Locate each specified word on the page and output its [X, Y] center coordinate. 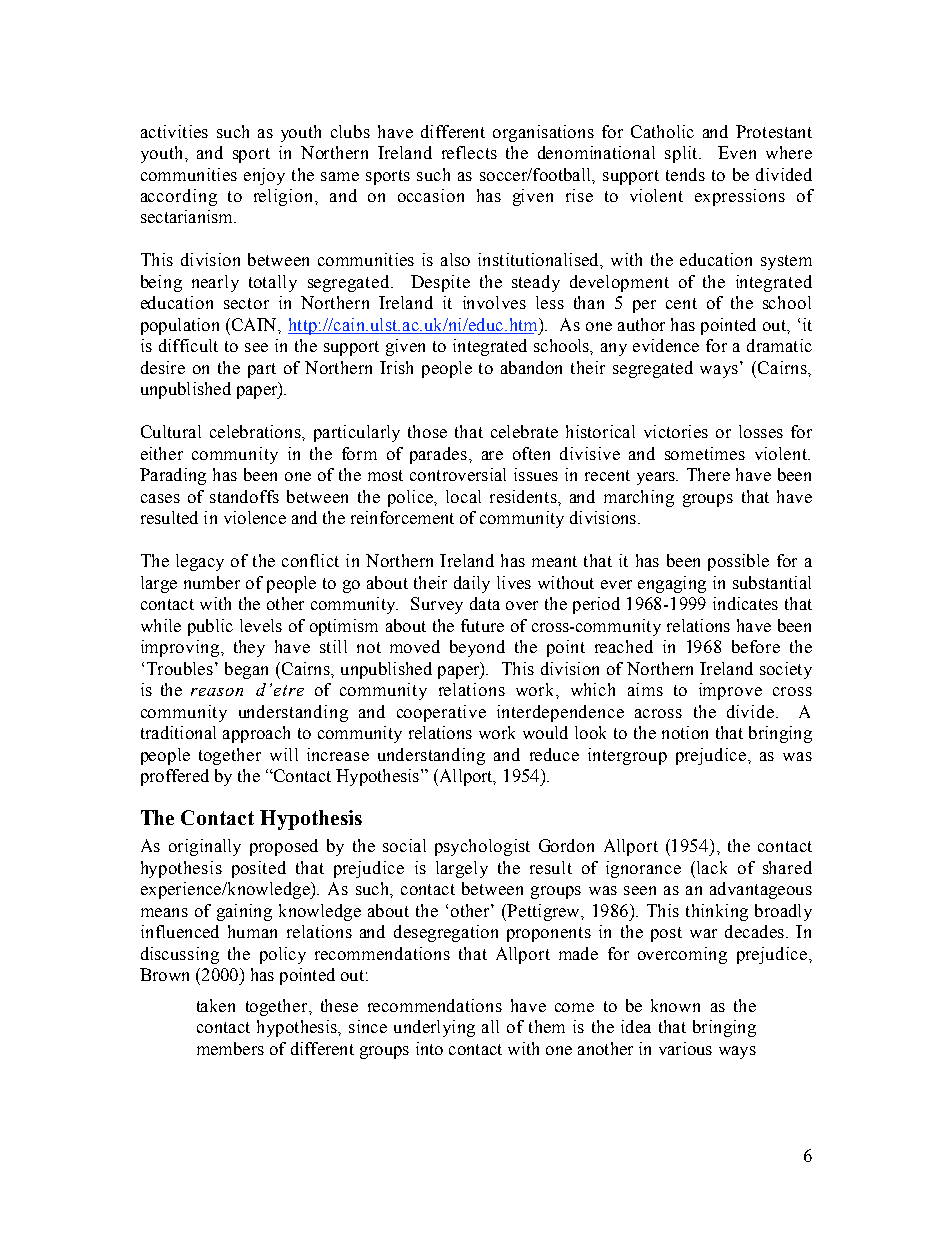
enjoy [264, 176]
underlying [434, 1028]
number [212, 582]
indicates [745, 603]
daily [472, 584]
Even [737, 152]
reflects [469, 152]
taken [216, 1005]
